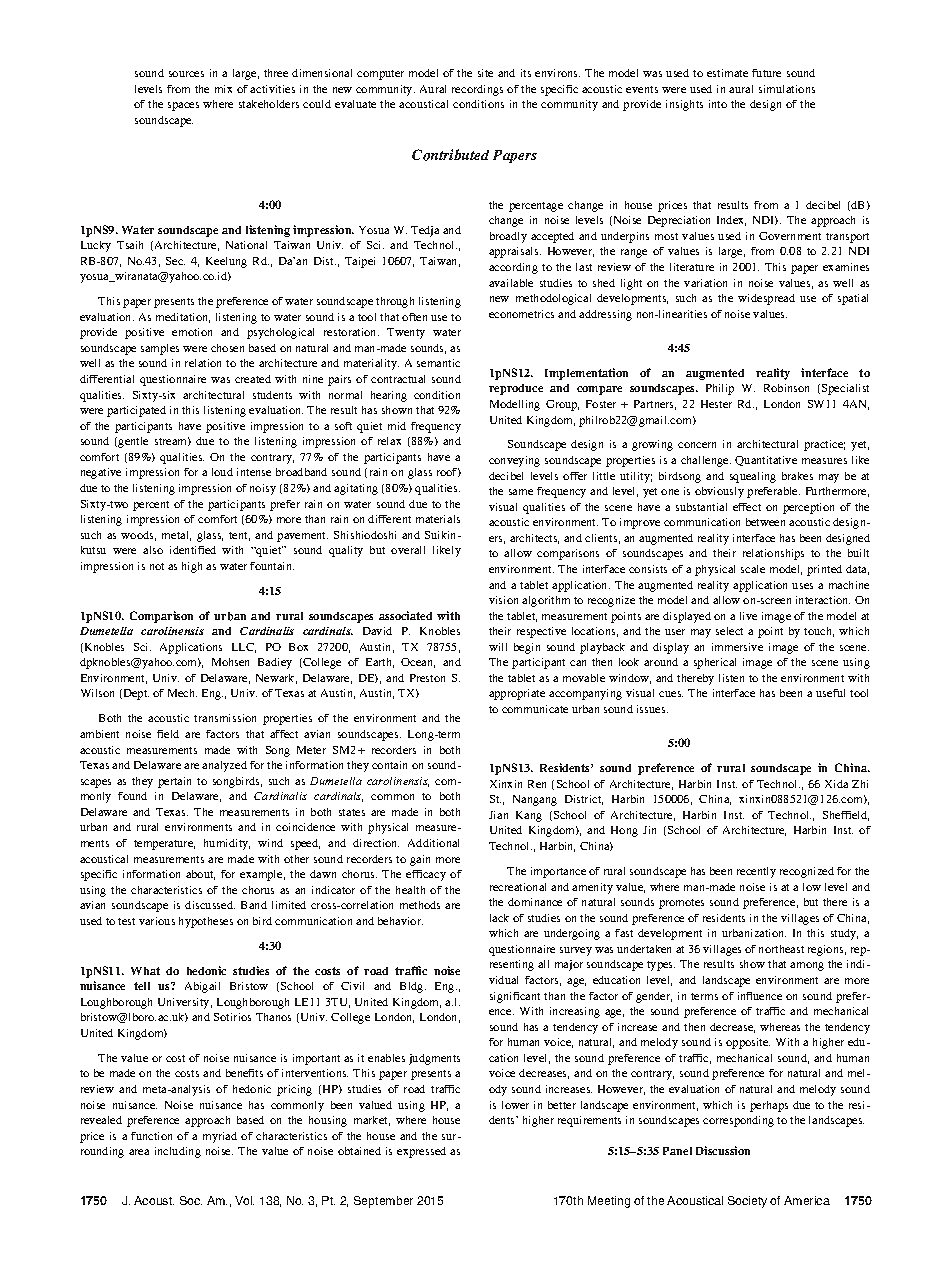  What do you see at coordinates (210, 905) in the screenshot?
I see `discussed` at bounding box center [210, 905].
